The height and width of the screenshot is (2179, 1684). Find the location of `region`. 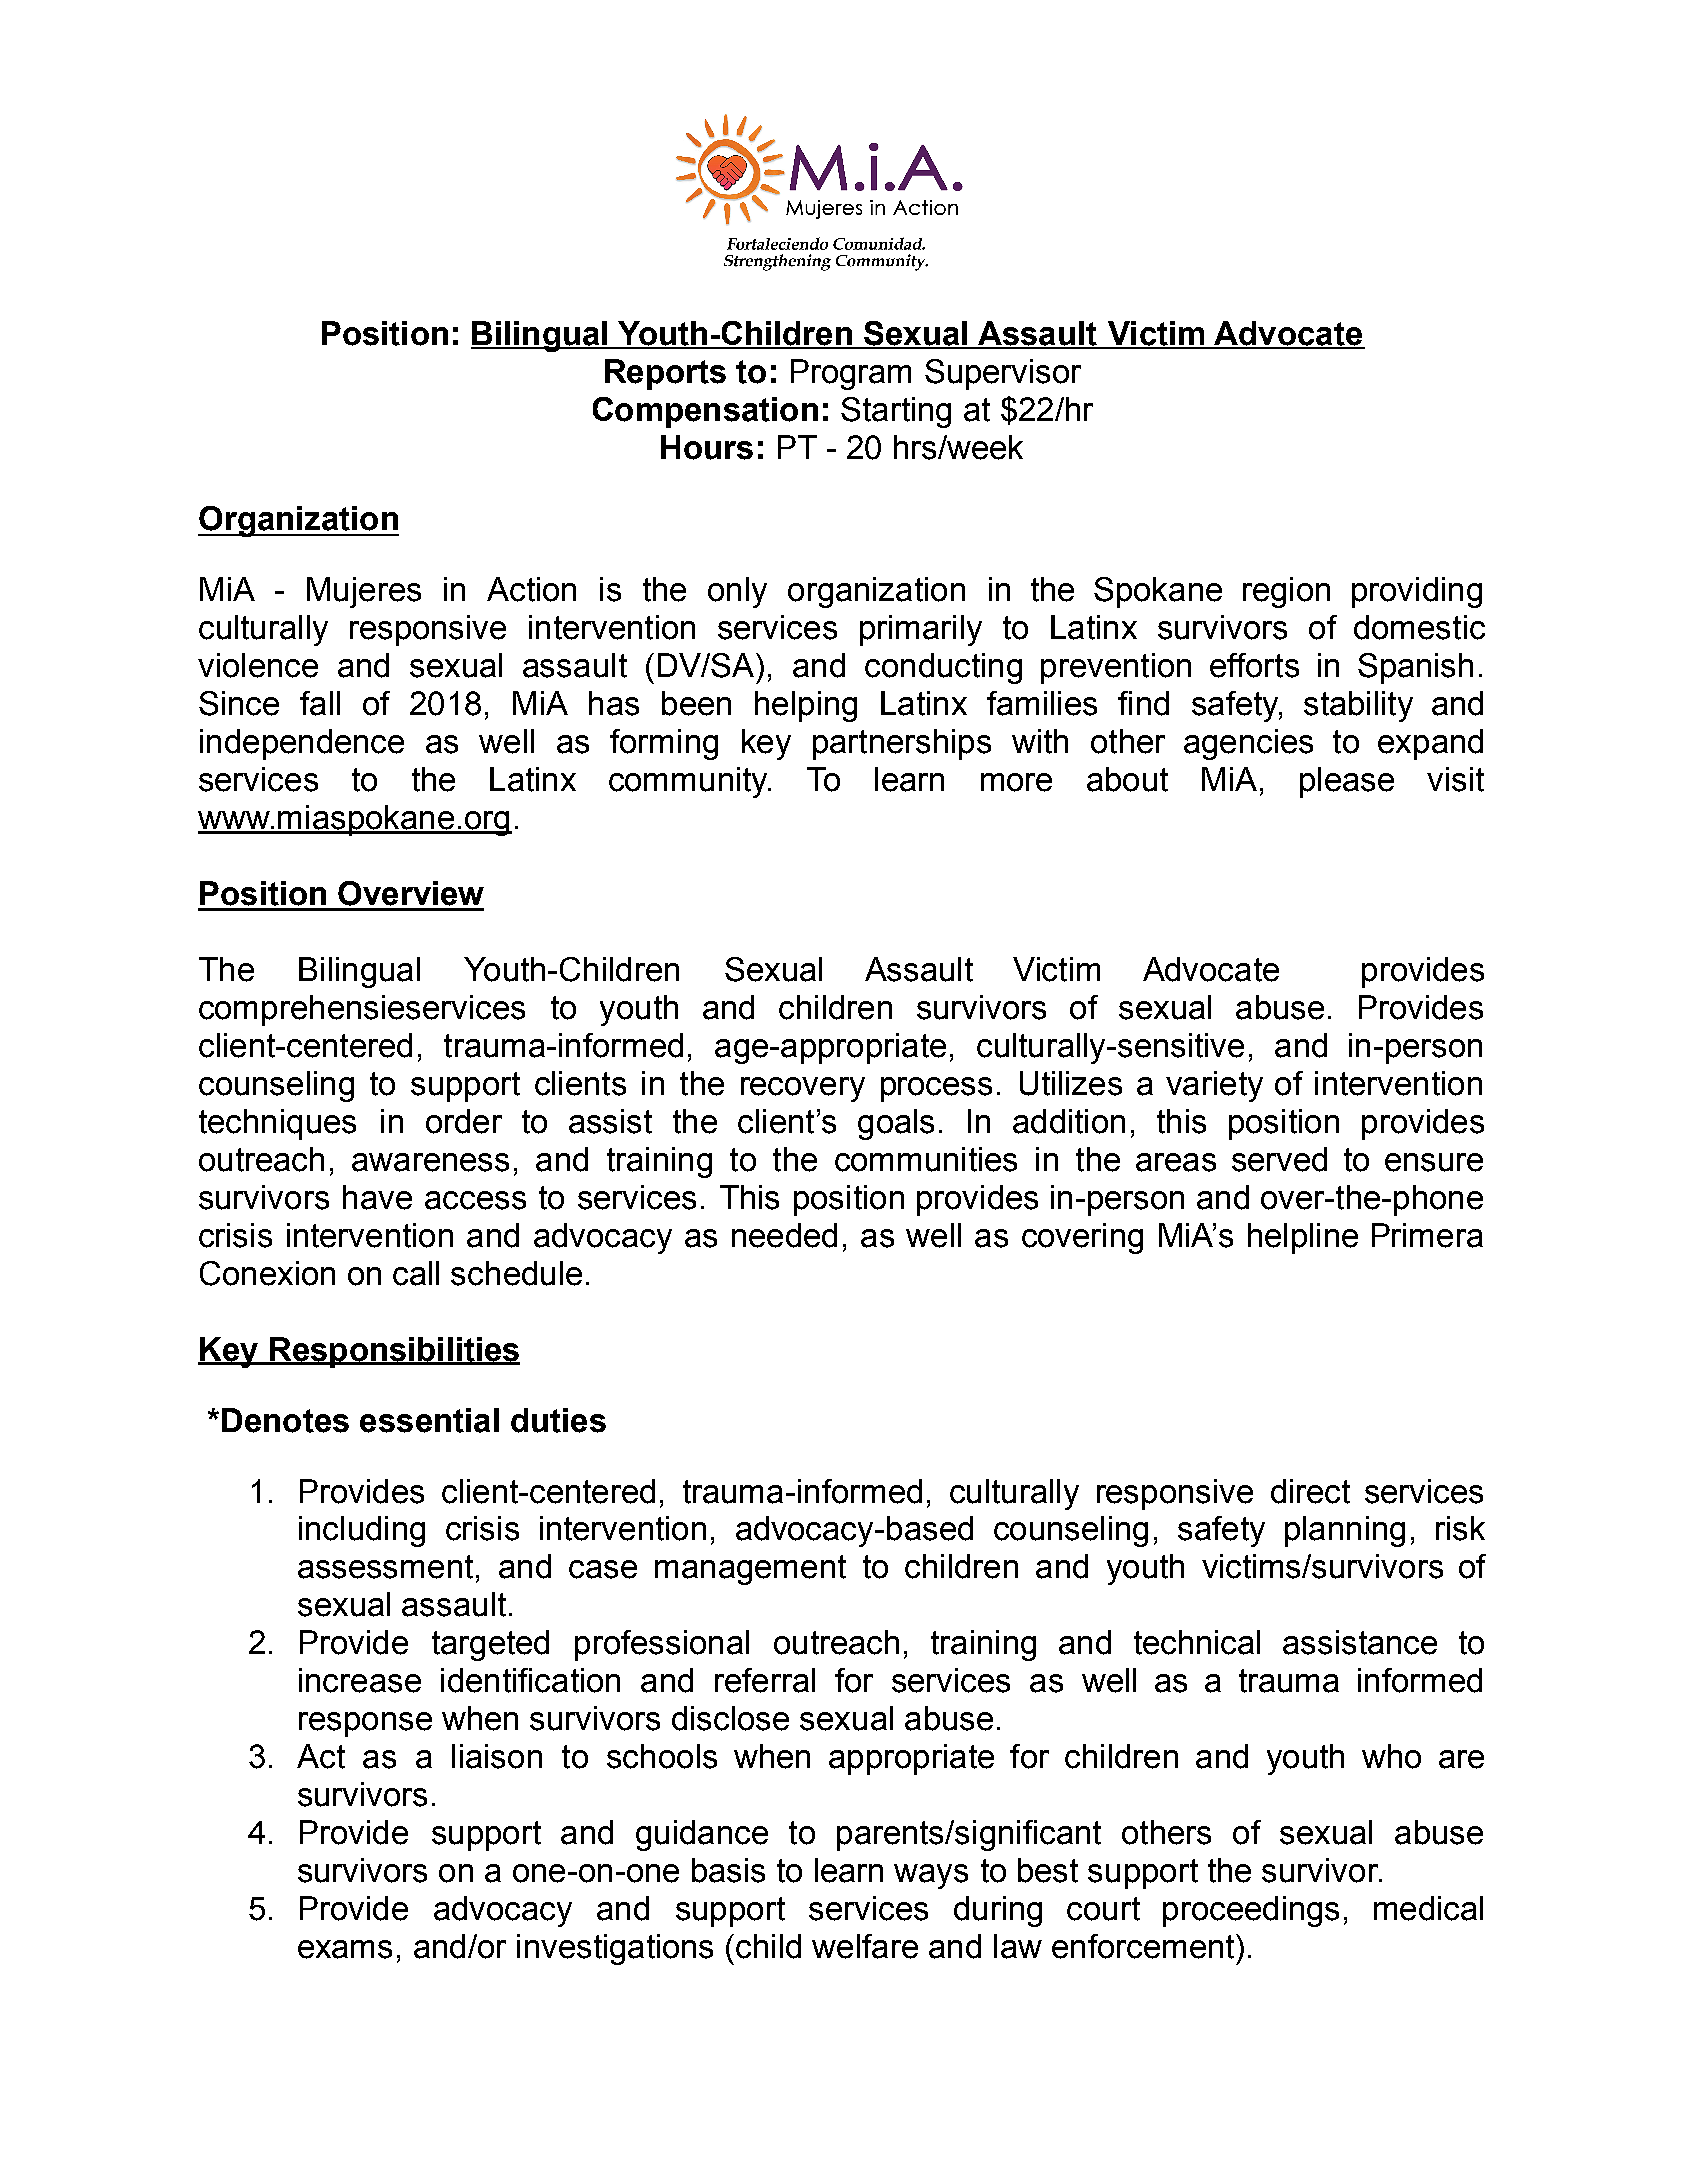

region is located at coordinates (1286, 592).
